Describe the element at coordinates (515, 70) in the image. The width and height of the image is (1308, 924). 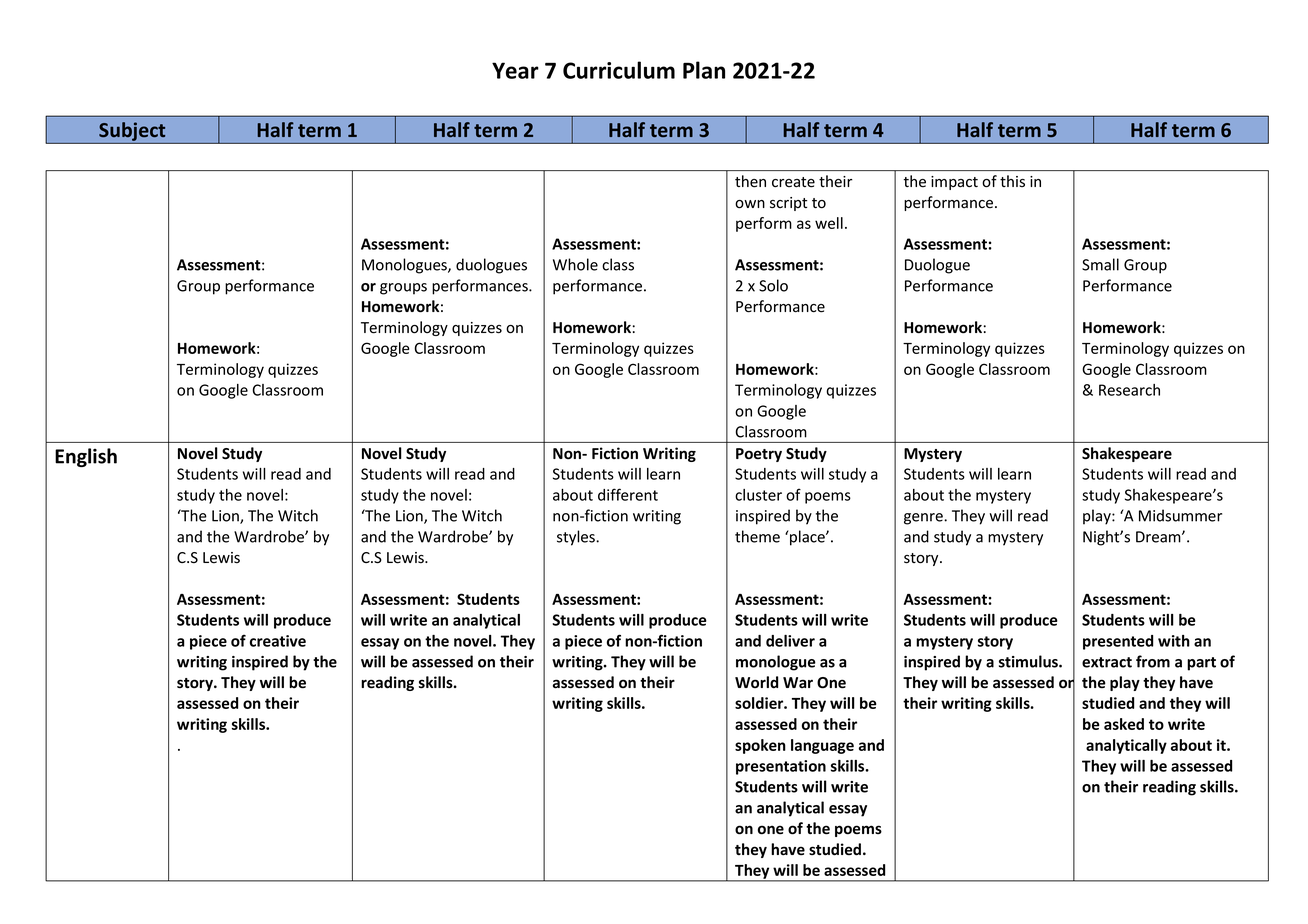
I see `Year` at that location.
